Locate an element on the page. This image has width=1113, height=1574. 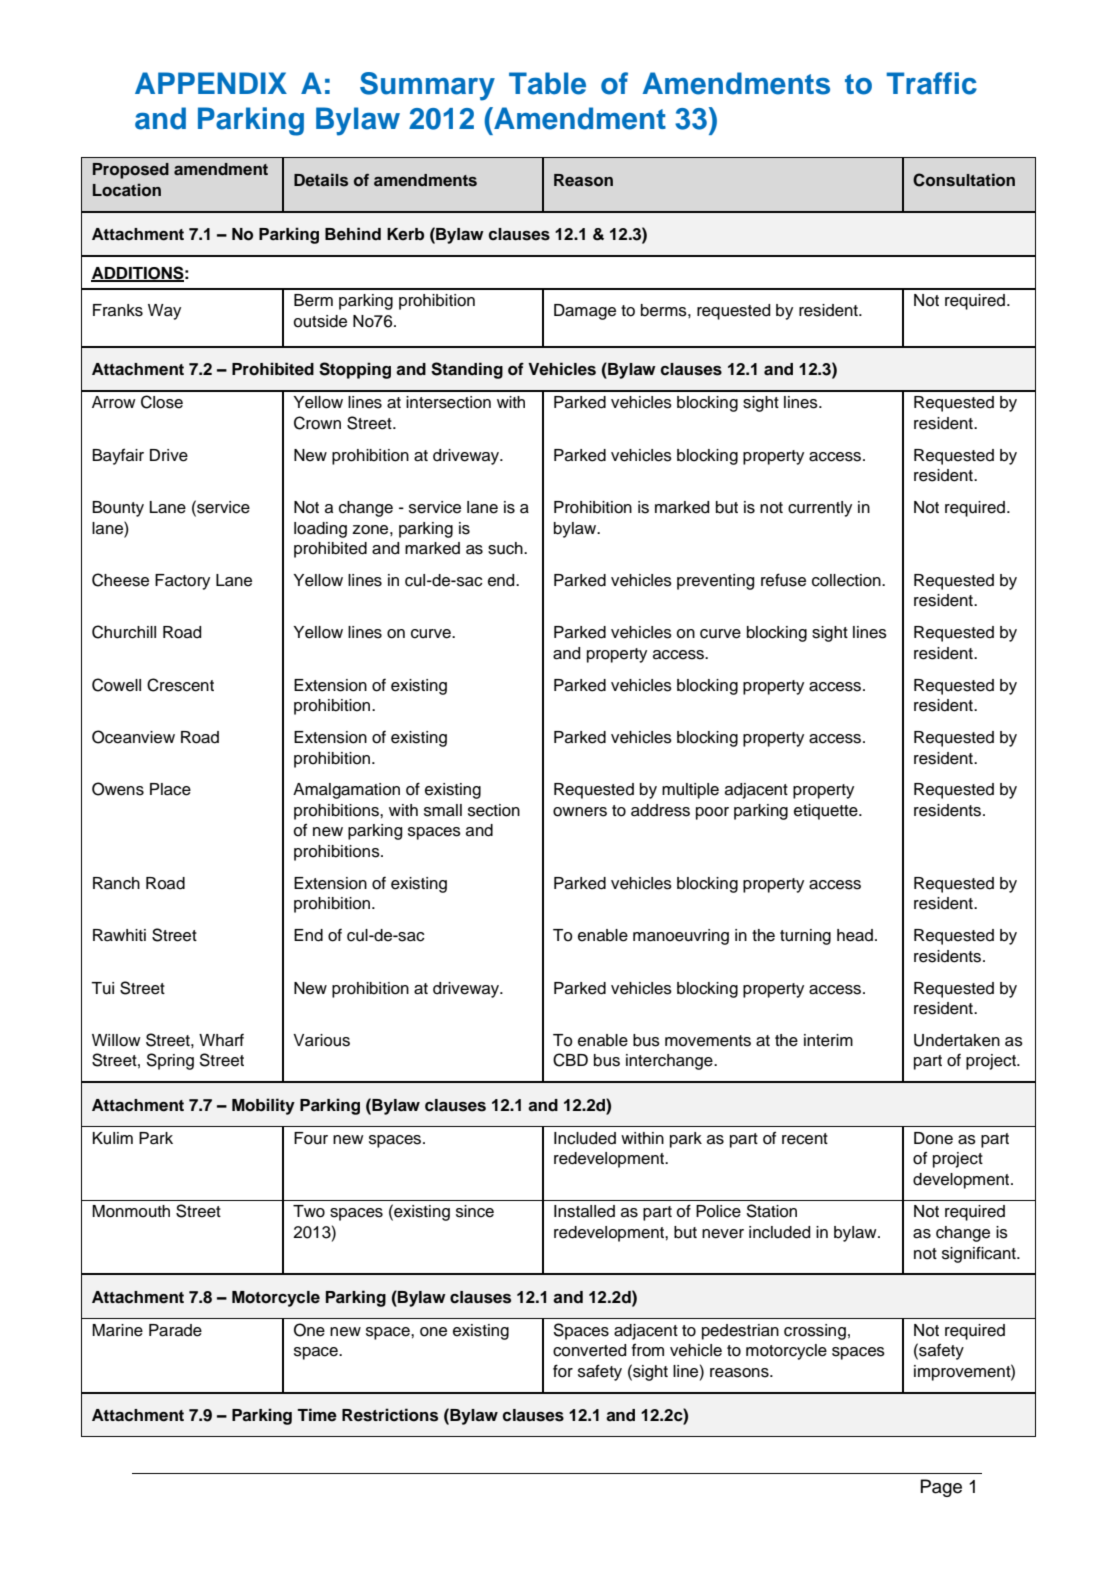
Close is located at coordinates (162, 402).
